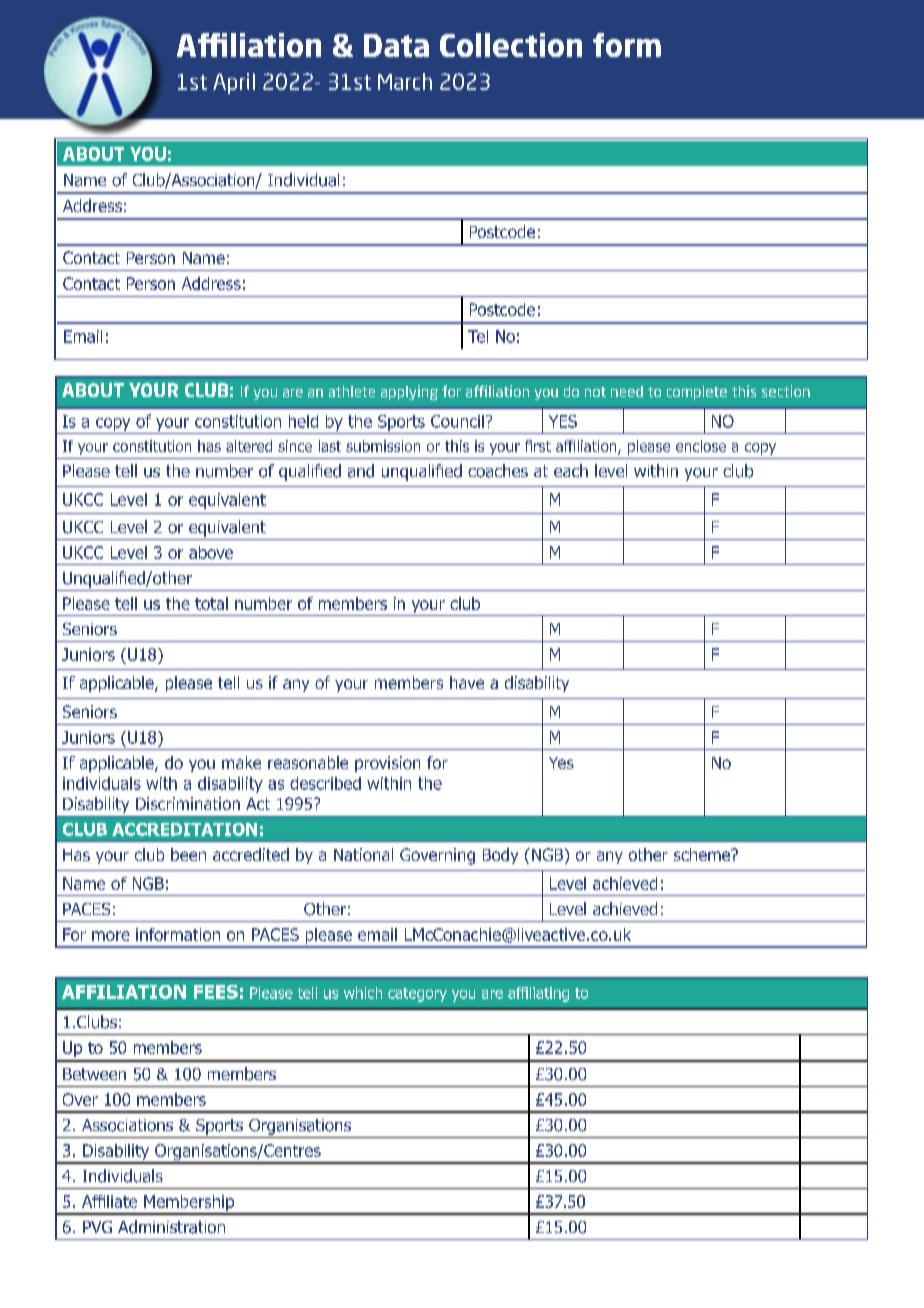 The height and width of the page is (1308, 924). I want to click on Administration, so click(171, 1227).
